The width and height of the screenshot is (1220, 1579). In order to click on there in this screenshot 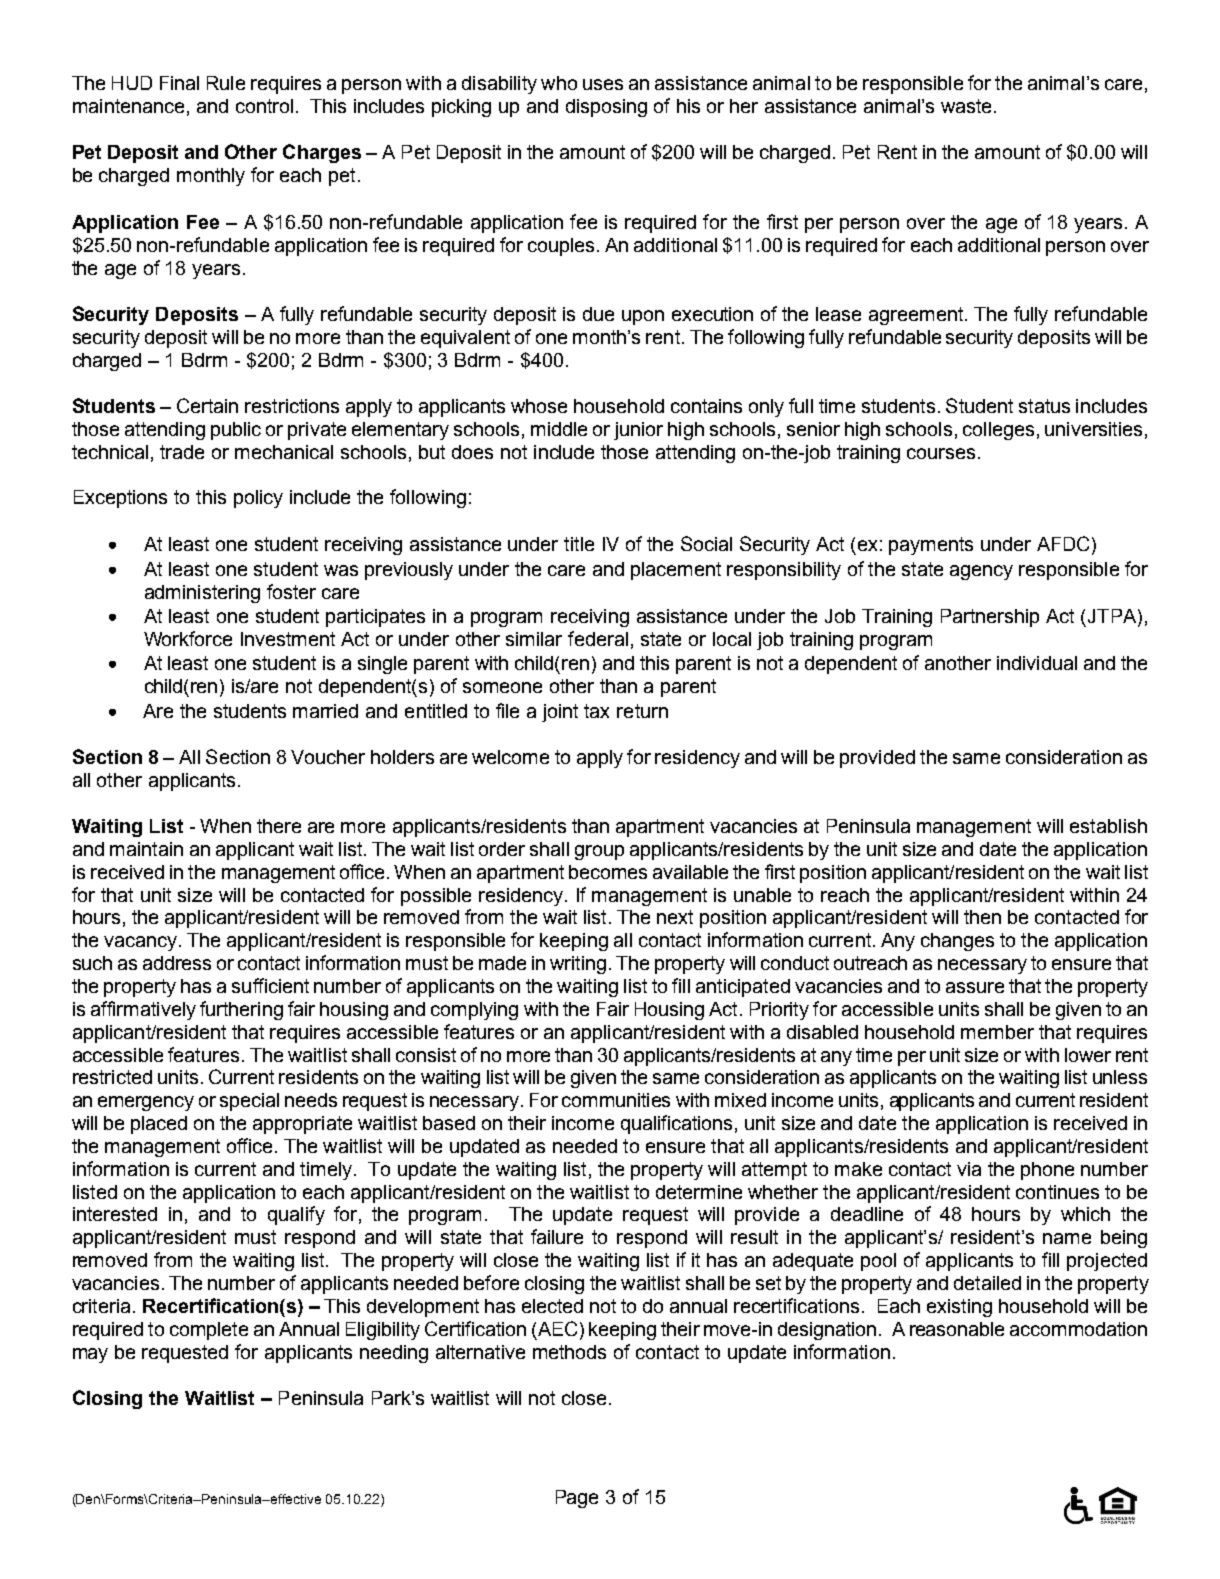, I will do `click(279, 826)`.
